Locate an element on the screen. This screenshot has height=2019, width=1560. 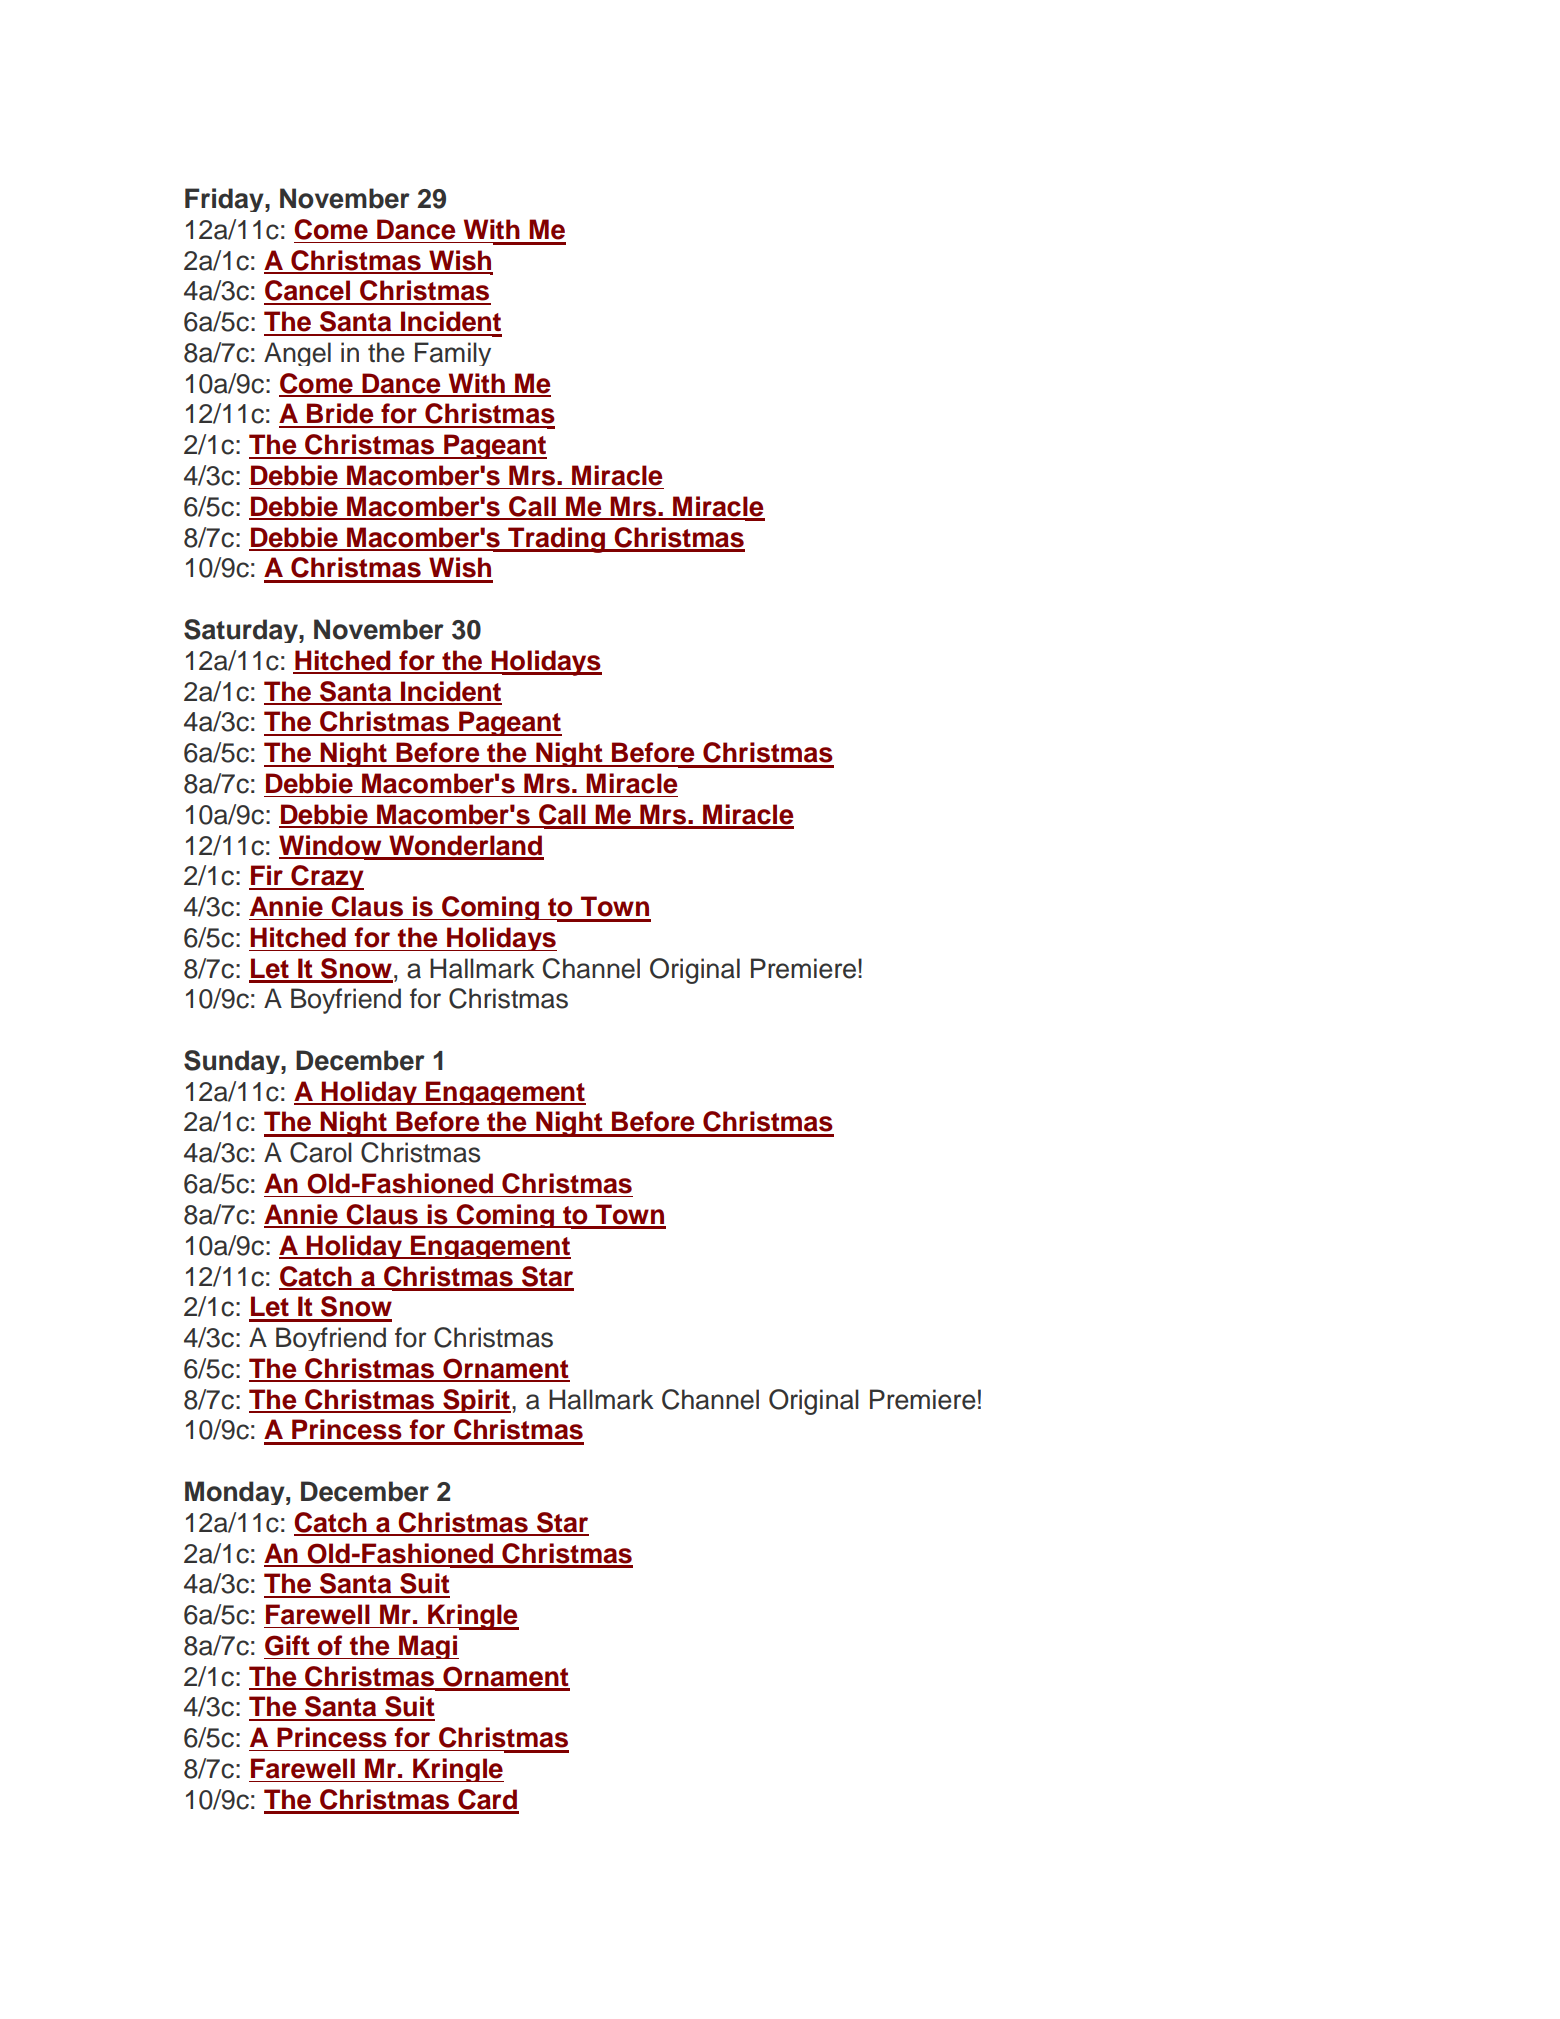
Angel is located at coordinates (297, 354).
